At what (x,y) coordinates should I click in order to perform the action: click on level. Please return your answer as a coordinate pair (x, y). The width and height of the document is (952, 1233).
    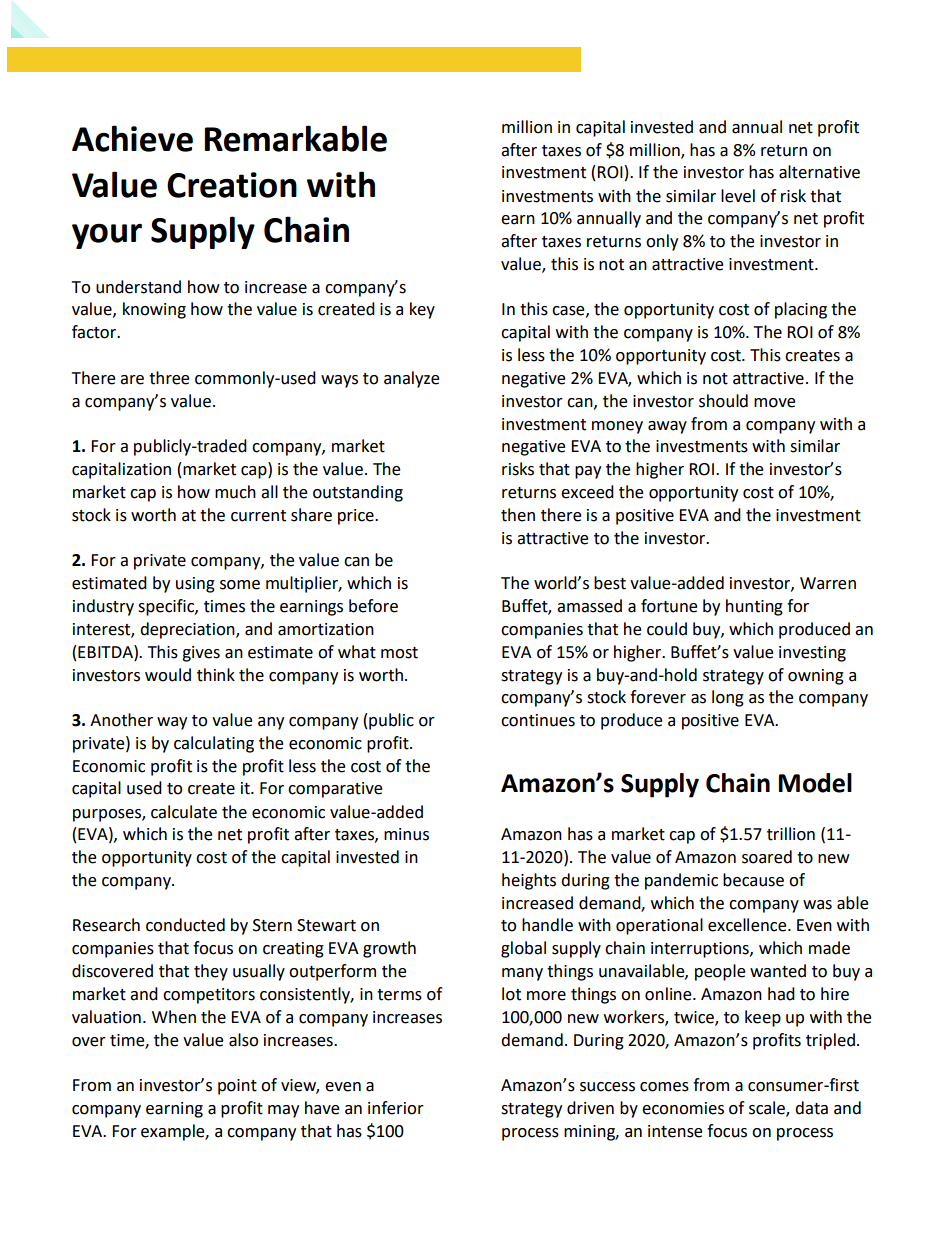
    Looking at the image, I should click on (738, 196).
